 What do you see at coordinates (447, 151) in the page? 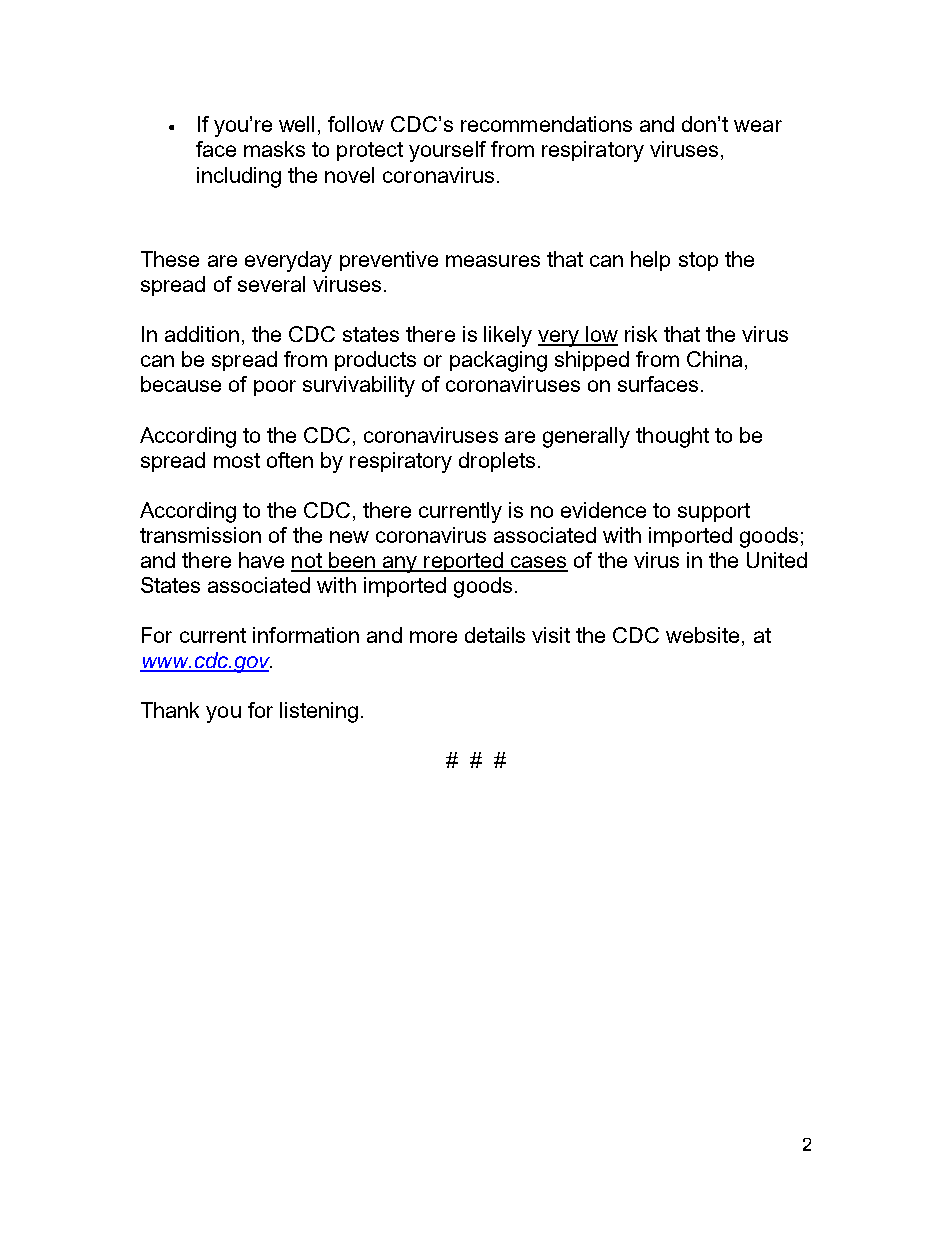
I see `yourself` at bounding box center [447, 151].
